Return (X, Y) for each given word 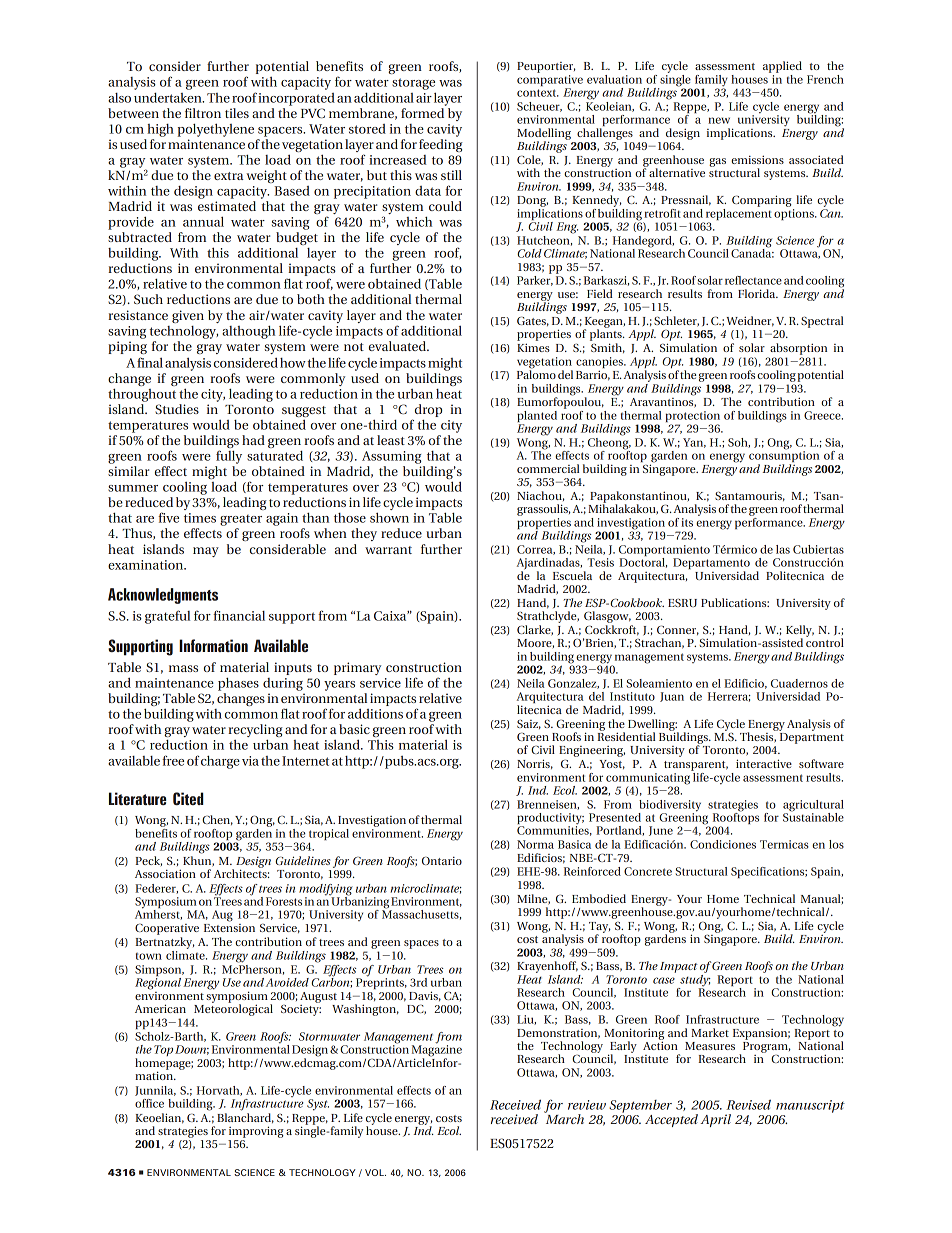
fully (229, 457)
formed (422, 113)
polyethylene (215, 130)
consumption (784, 457)
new (719, 120)
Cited (188, 798)
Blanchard (245, 1118)
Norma (535, 844)
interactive (764, 763)
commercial (548, 468)
